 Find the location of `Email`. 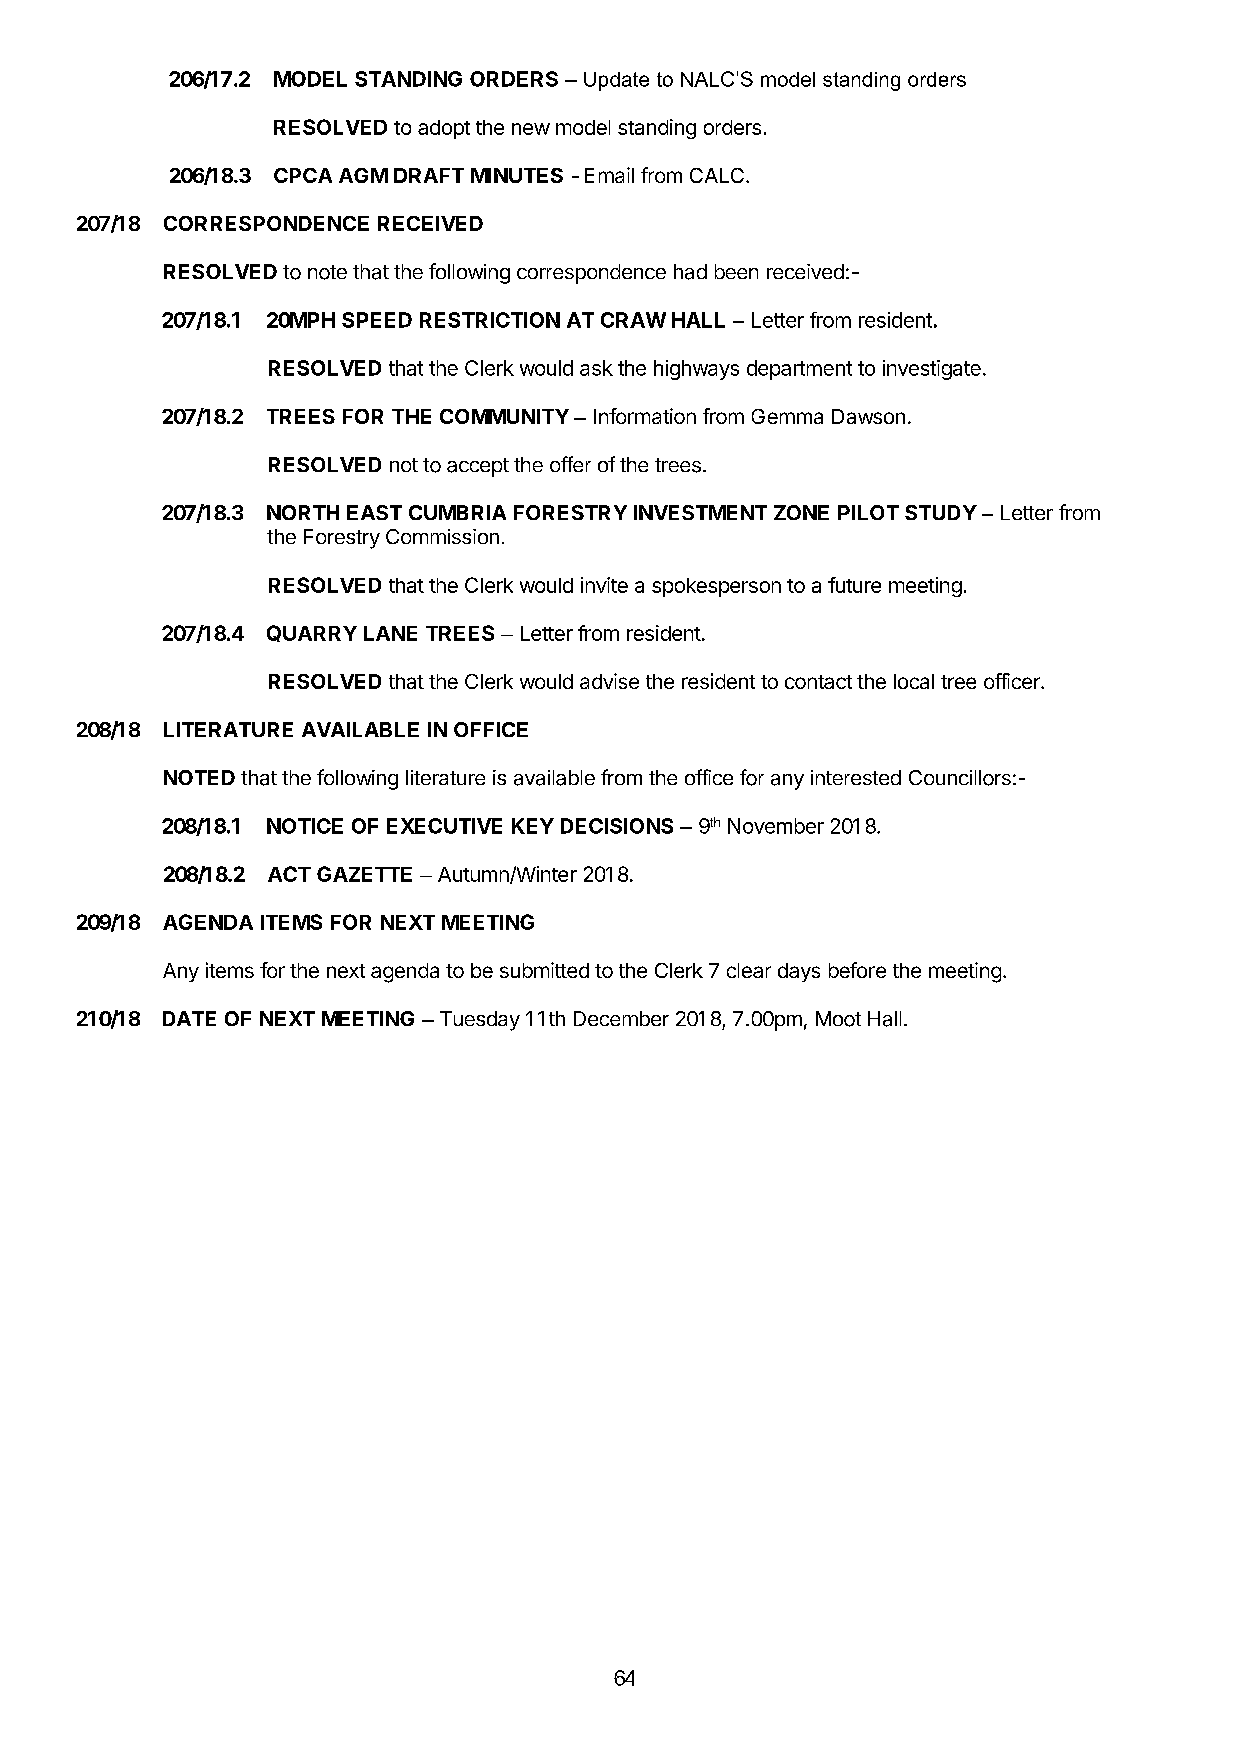

Email is located at coordinates (609, 175).
